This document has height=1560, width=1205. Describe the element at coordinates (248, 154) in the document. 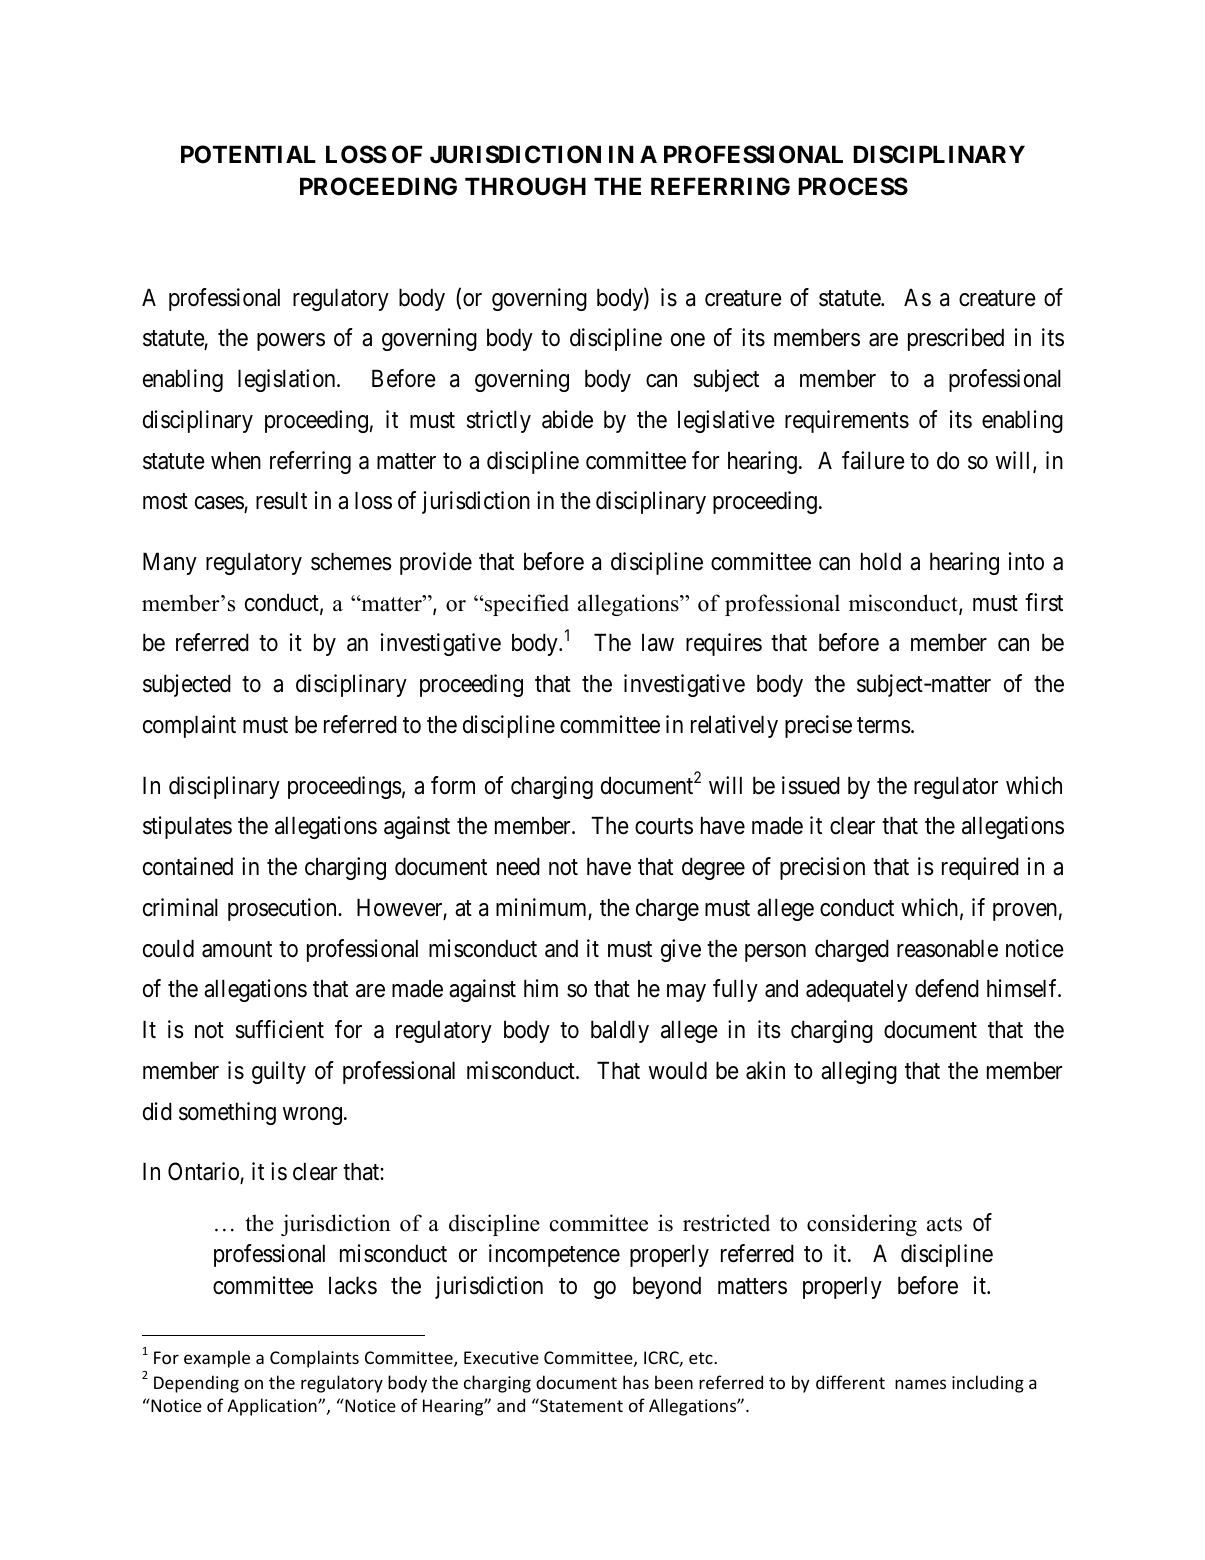

I see `POTENTIAL` at that location.
